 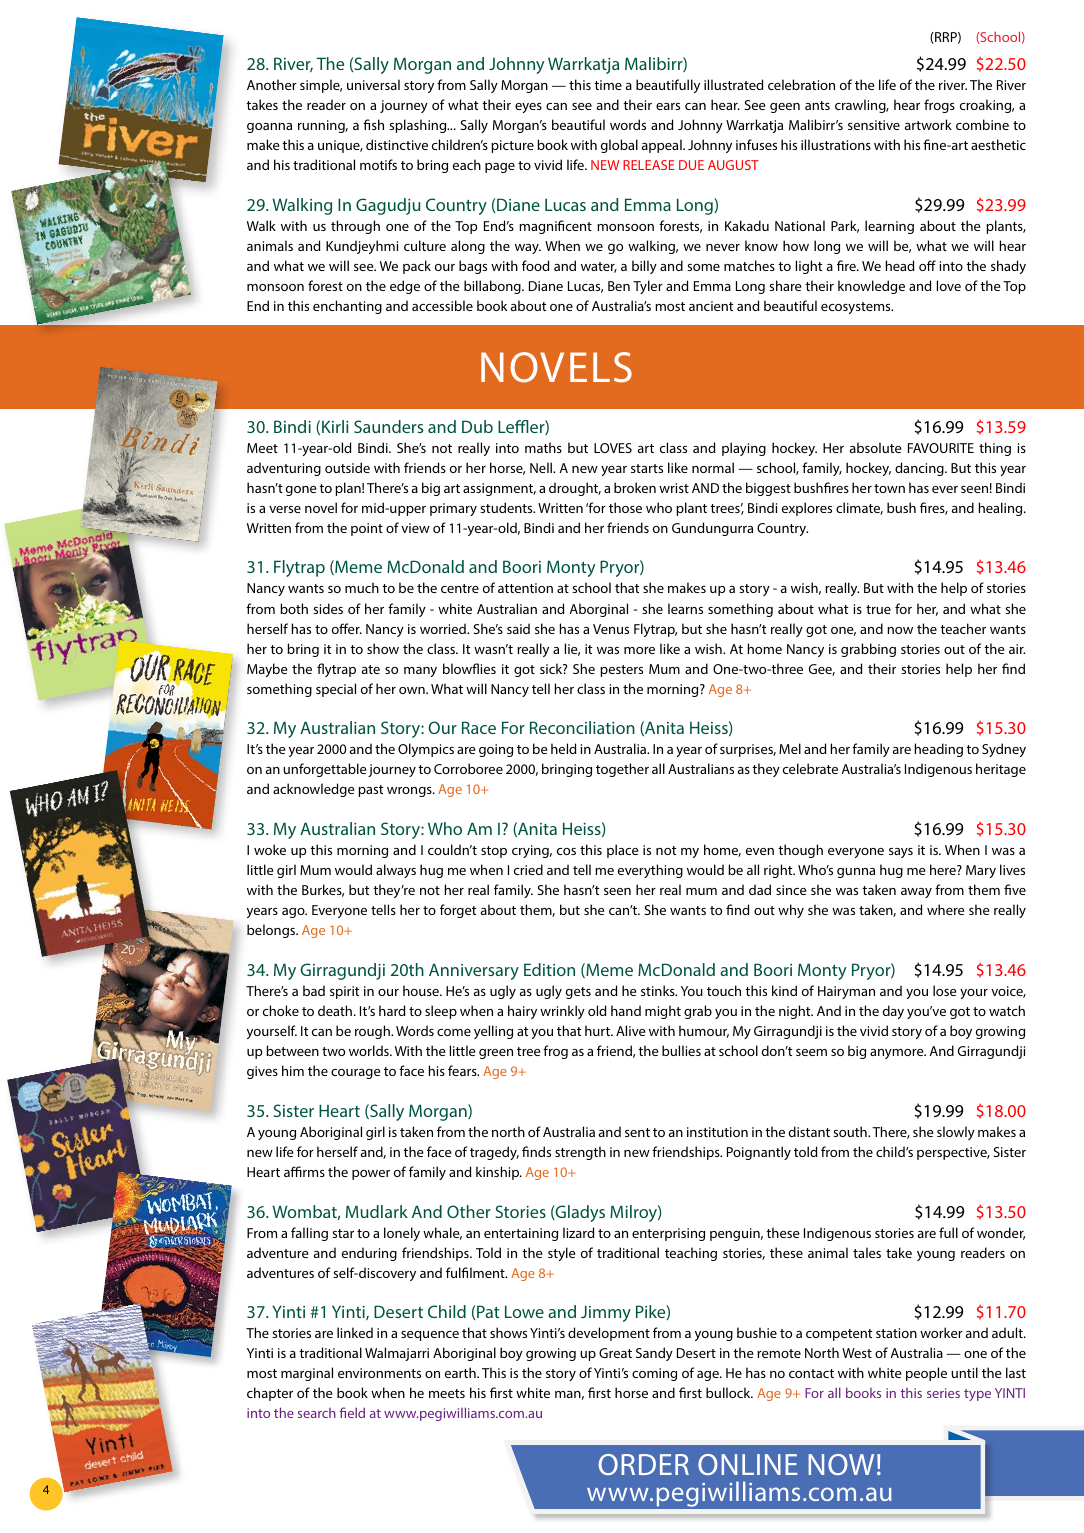 I want to click on heritage, so click(x=1001, y=770).
